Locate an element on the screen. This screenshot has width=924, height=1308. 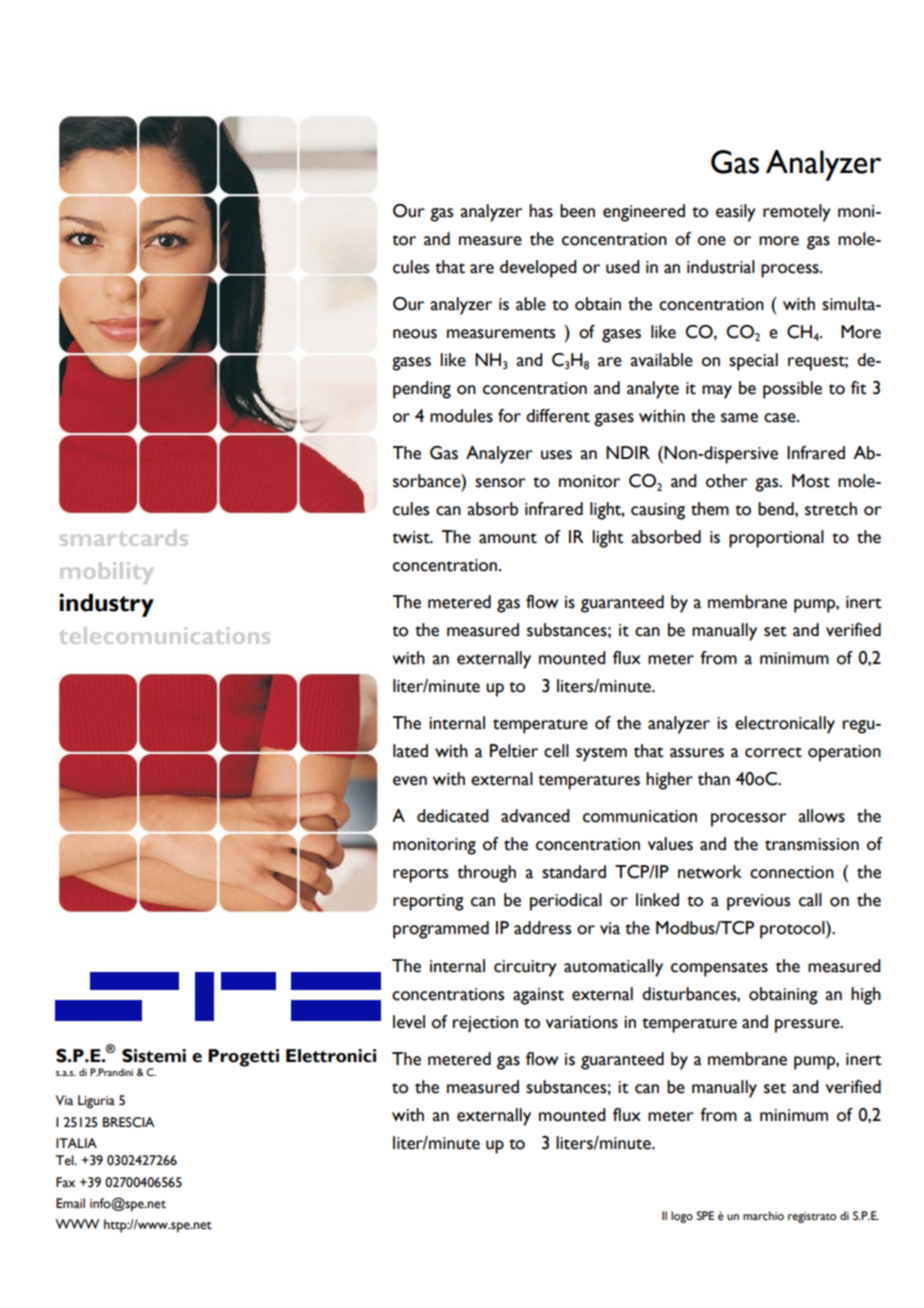
one is located at coordinates (712, 241).
